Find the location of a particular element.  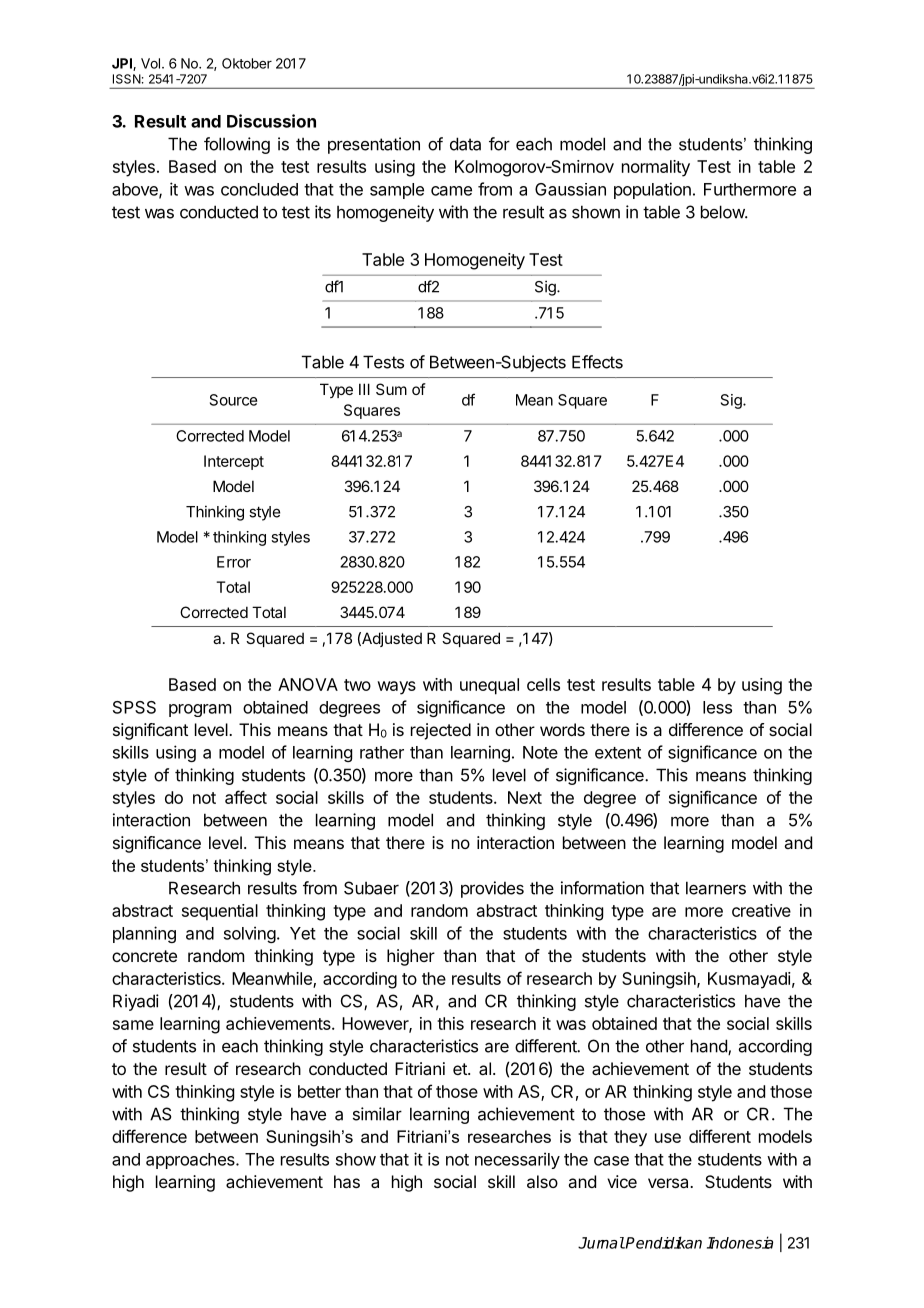

normality is located at coordinates (656, 168).
